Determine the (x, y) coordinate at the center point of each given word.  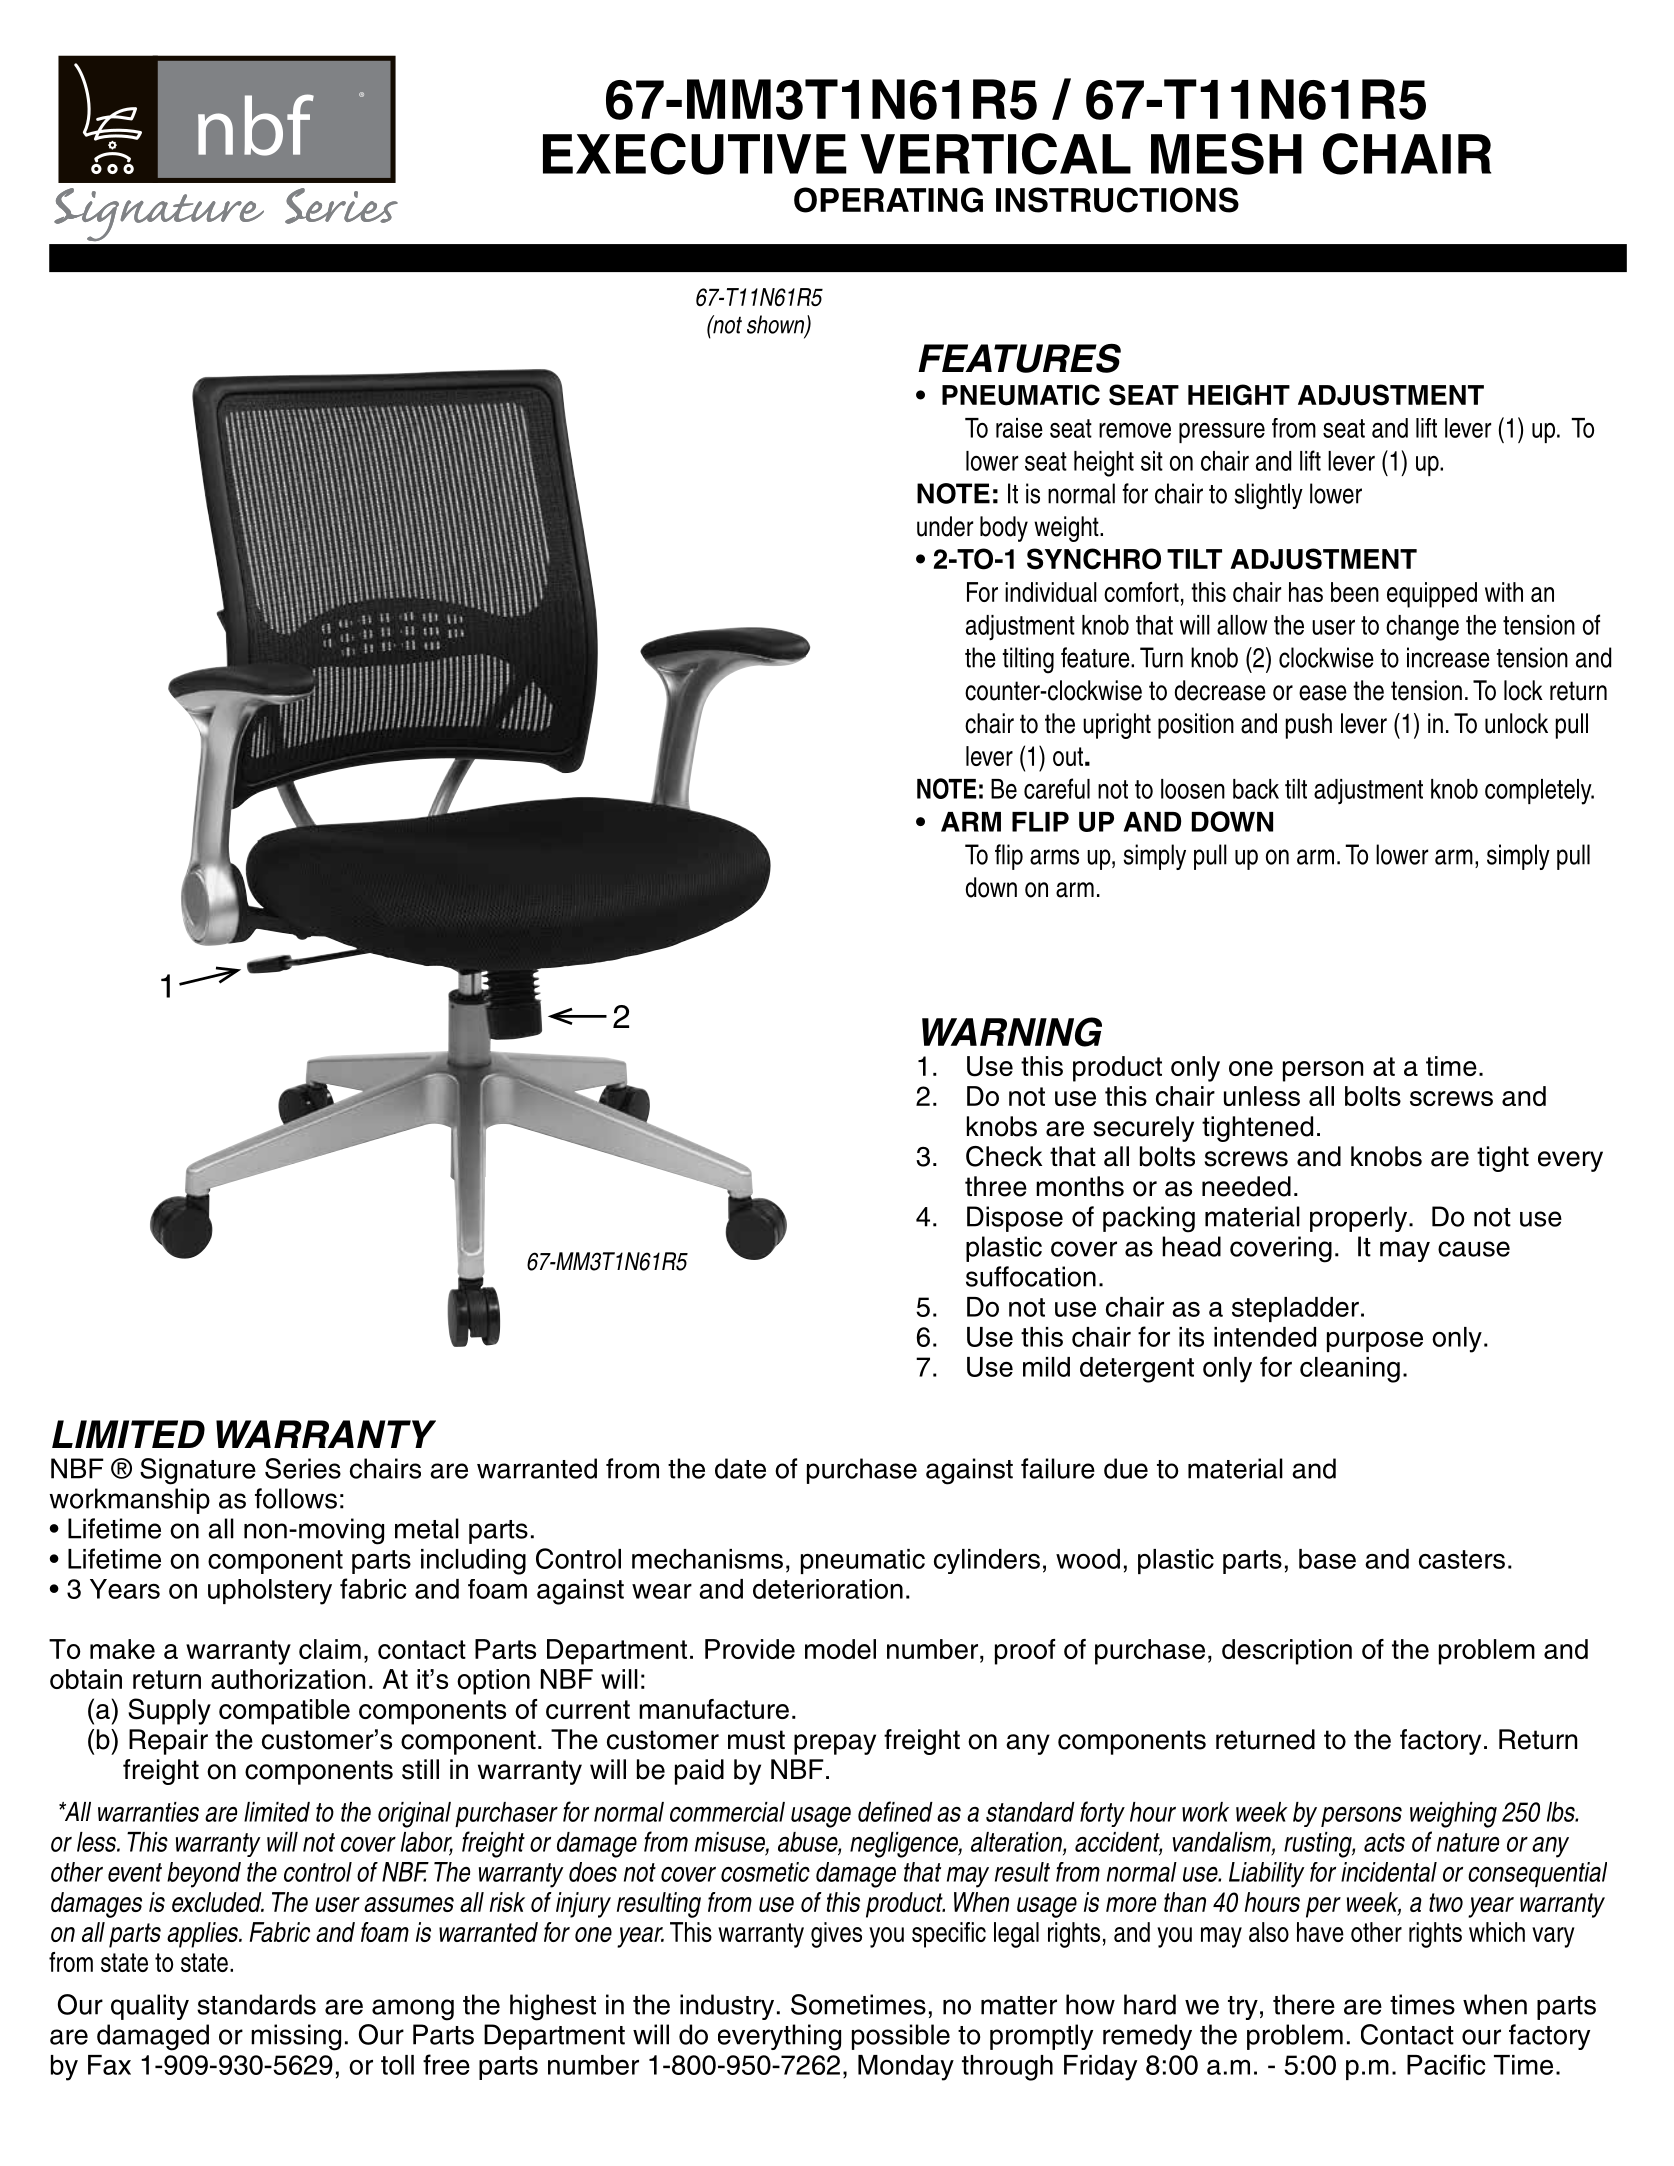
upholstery (270, 1592)
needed (1246, 1186)
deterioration (828, 1589)
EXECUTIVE (695, 154)
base (1327, 1559)
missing (296, 2037)
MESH (1226, 154)
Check (1004, 1156)
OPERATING (888, 200)
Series (303, 1468)
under (945, 526)
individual (1051, 592)
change (1422, 628)
